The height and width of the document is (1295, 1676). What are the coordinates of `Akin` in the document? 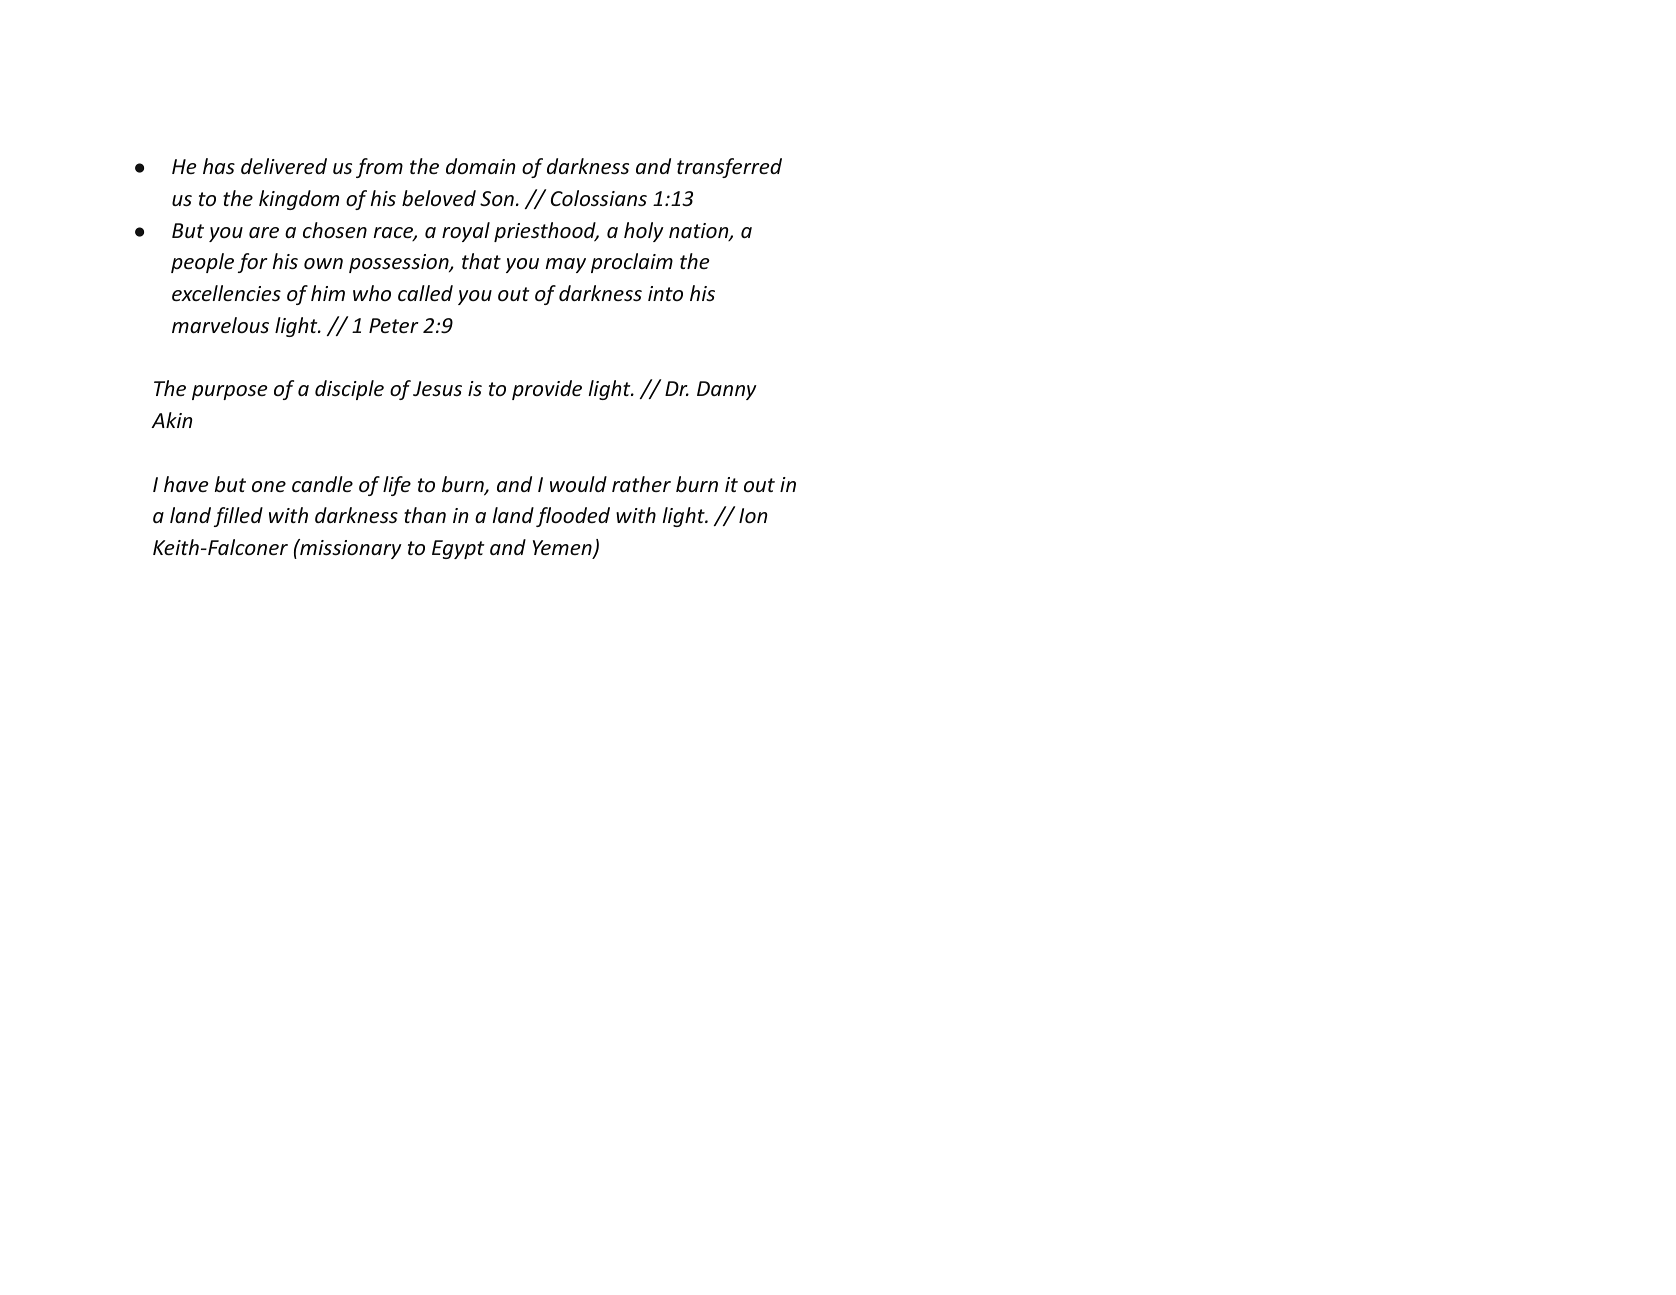 It's located at (171, 420).
